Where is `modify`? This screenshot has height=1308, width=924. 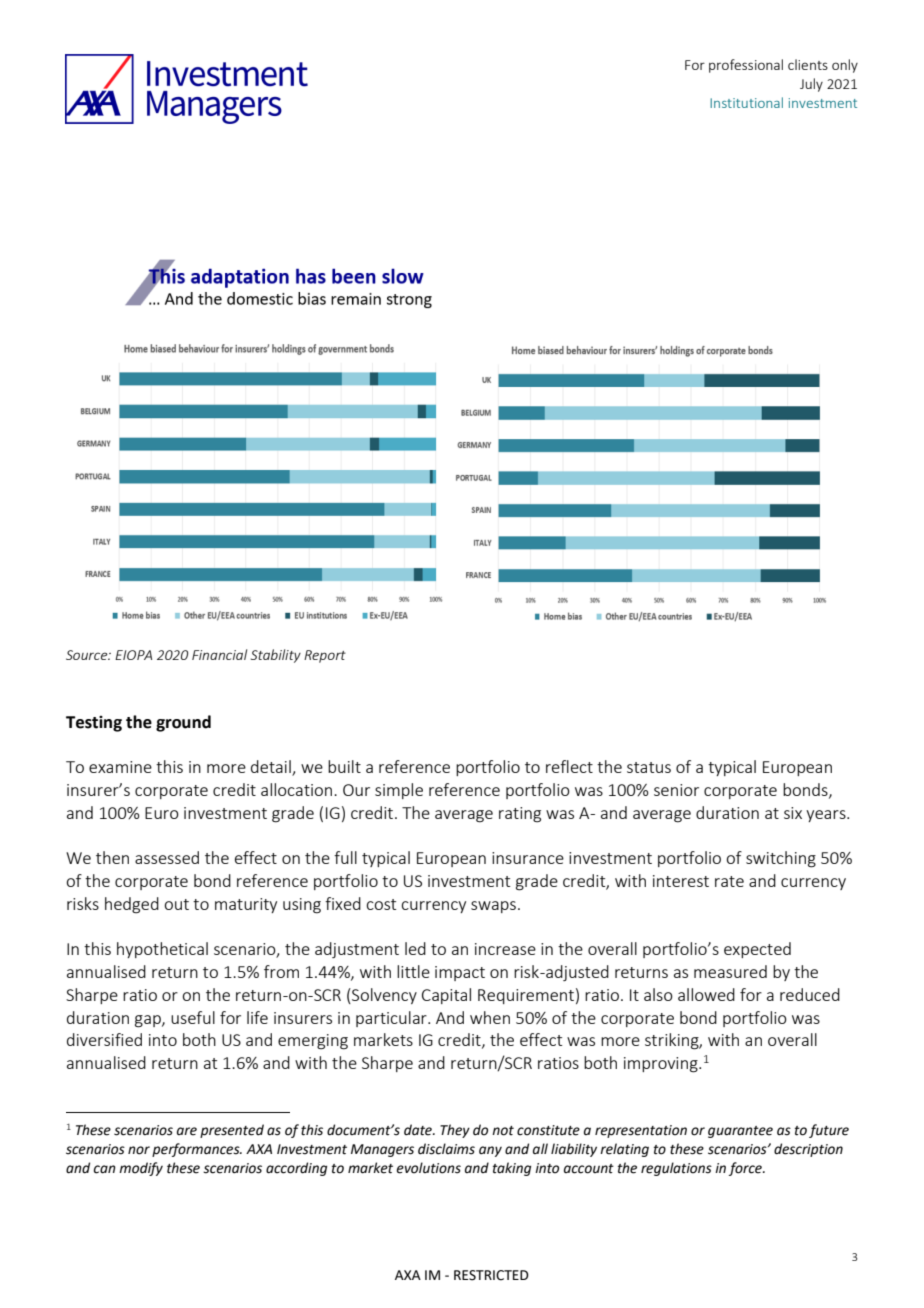
modify is located at coordinates (141, 1169).
